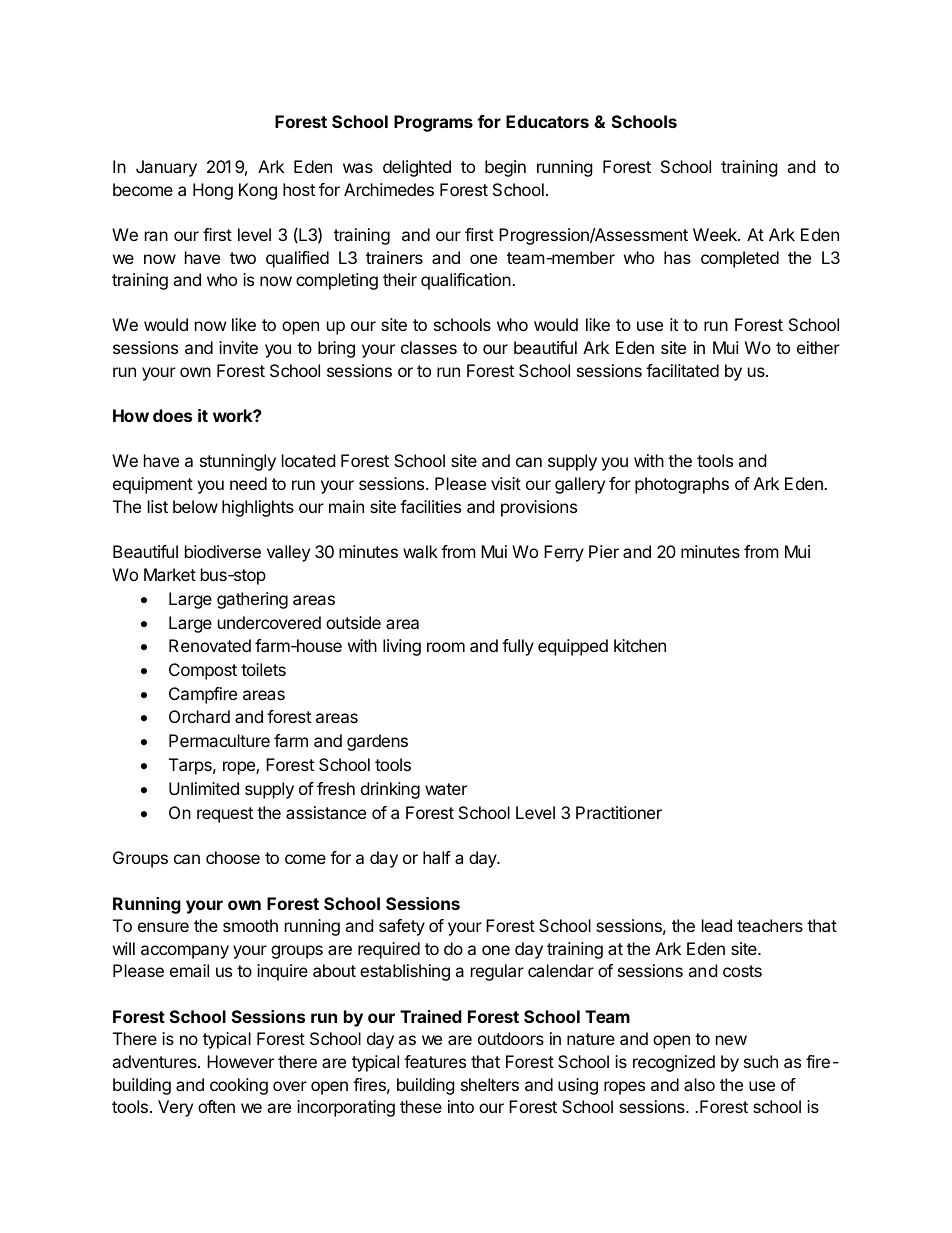  I want to click on shelters, so click(490, 1084).
